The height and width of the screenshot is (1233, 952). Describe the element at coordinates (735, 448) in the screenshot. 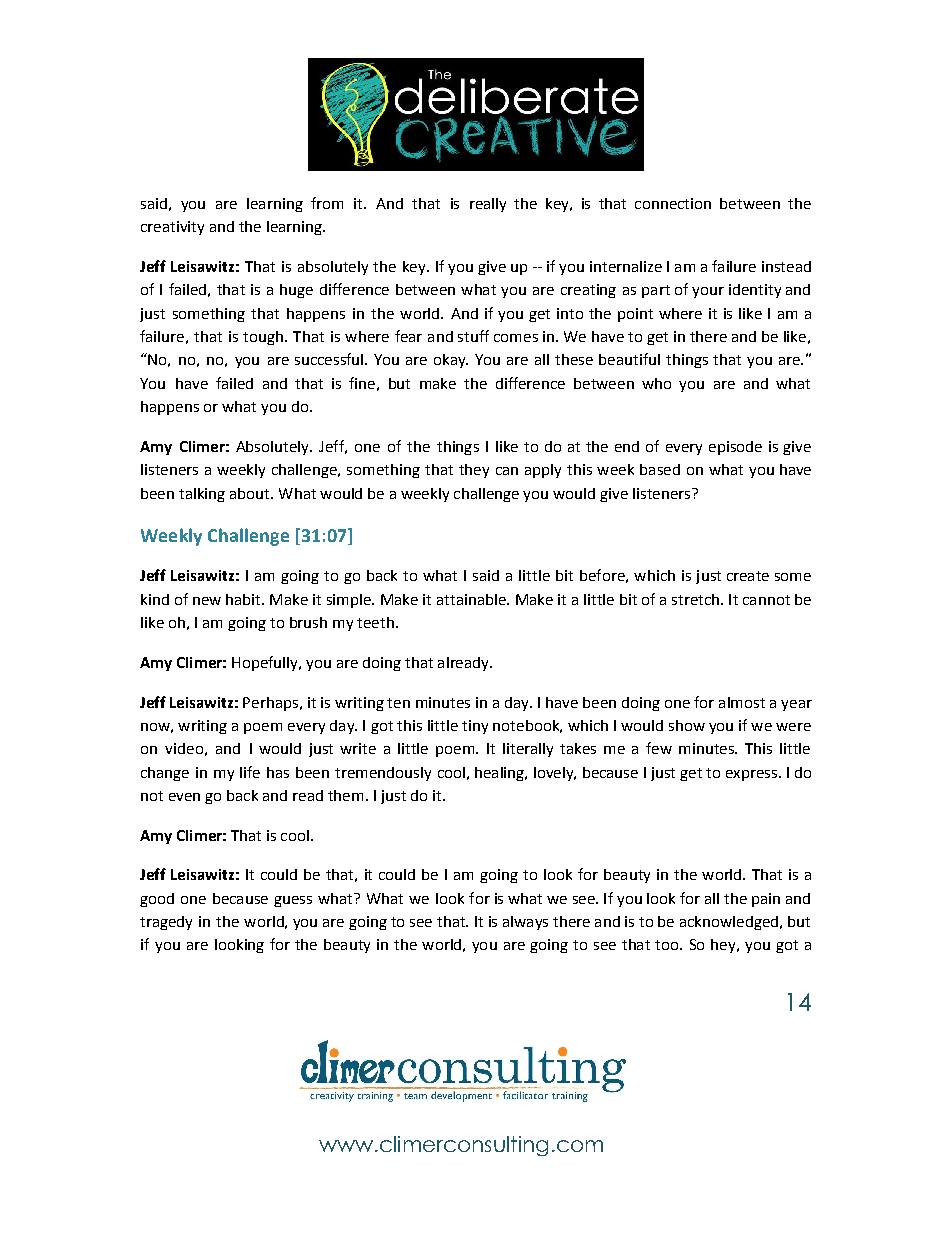

I see `episode` at that location.
